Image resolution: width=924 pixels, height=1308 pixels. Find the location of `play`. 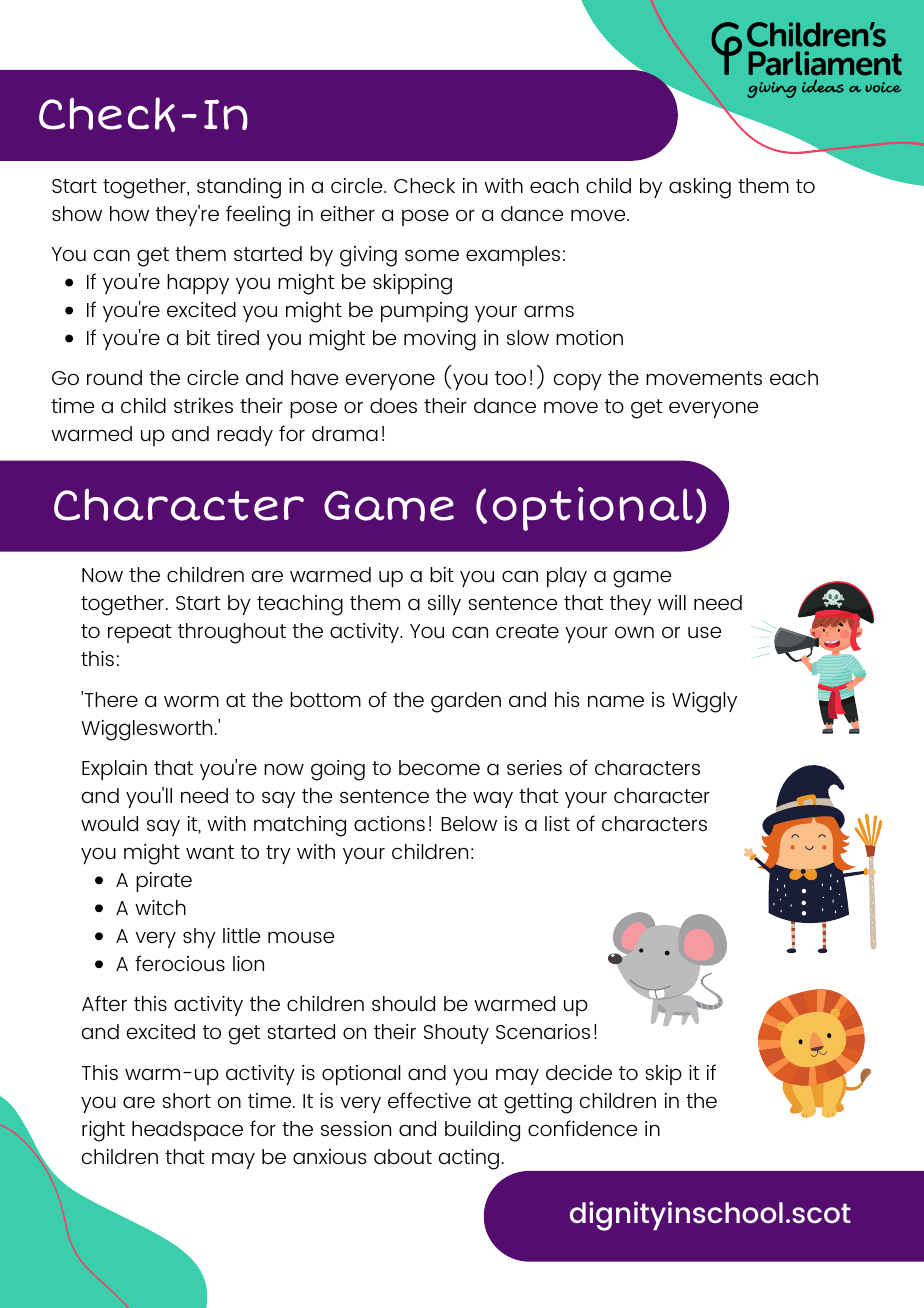

play is located at coordinates (567, 577).
